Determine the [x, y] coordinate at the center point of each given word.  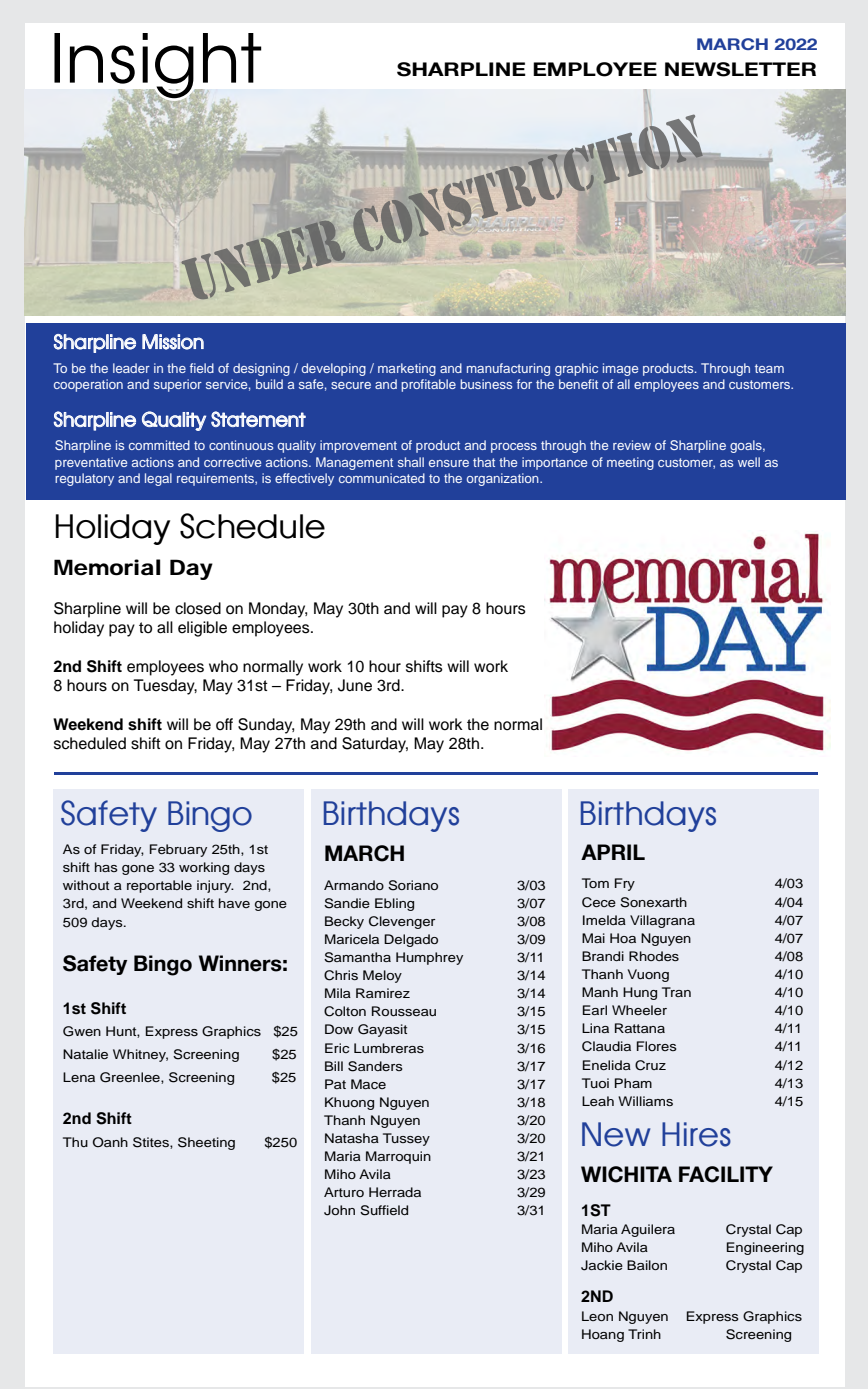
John [339, 1210]
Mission [173, 342]
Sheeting [206, 1143]
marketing [407, 369]
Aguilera [648, 1230]
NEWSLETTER [740, 69]
